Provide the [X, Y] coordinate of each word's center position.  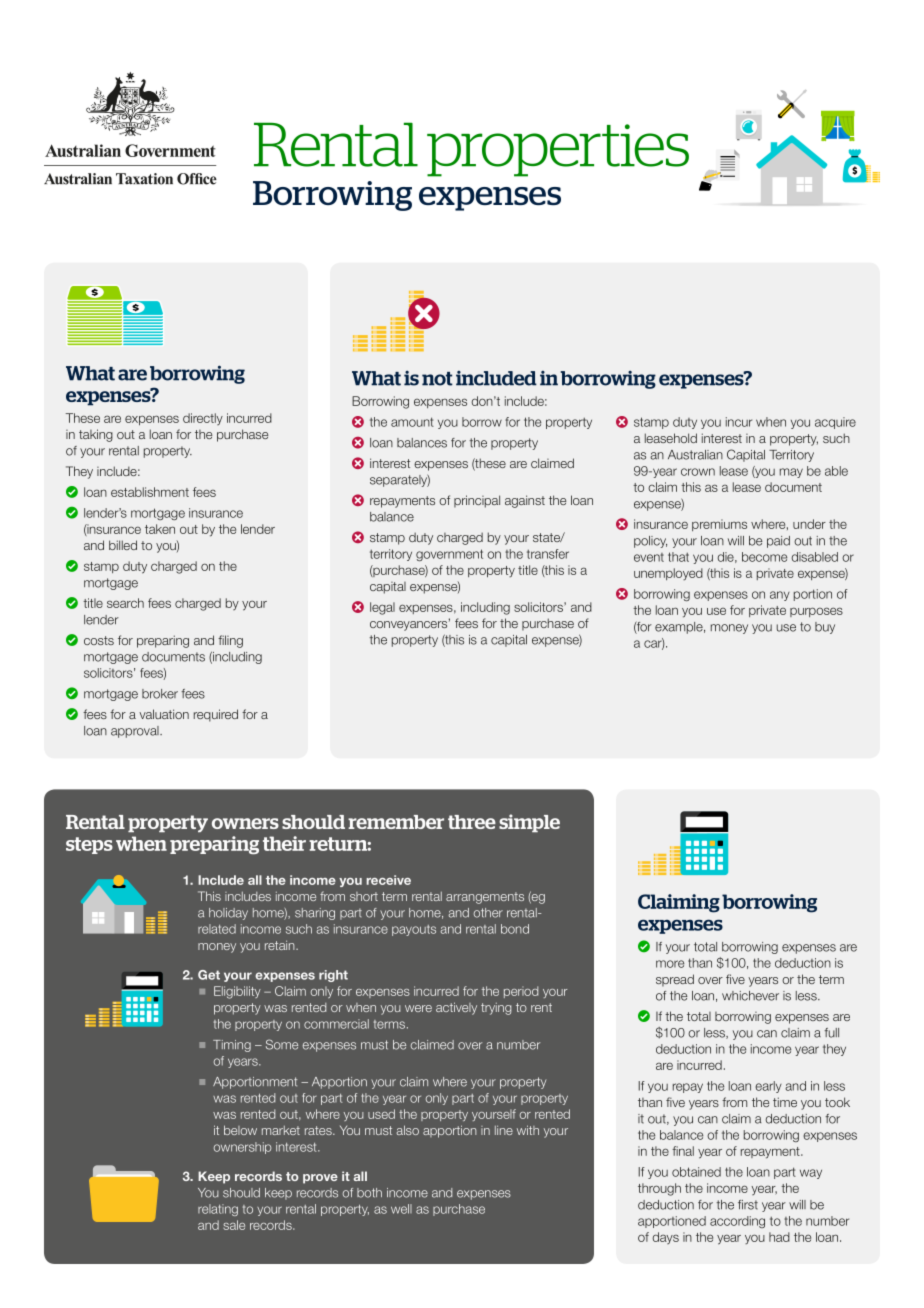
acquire [835, 423]
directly [203, 419]
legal [382, 608]
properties [558, 150]
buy [825, 628]
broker [160, 694]
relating [218, 1210]
